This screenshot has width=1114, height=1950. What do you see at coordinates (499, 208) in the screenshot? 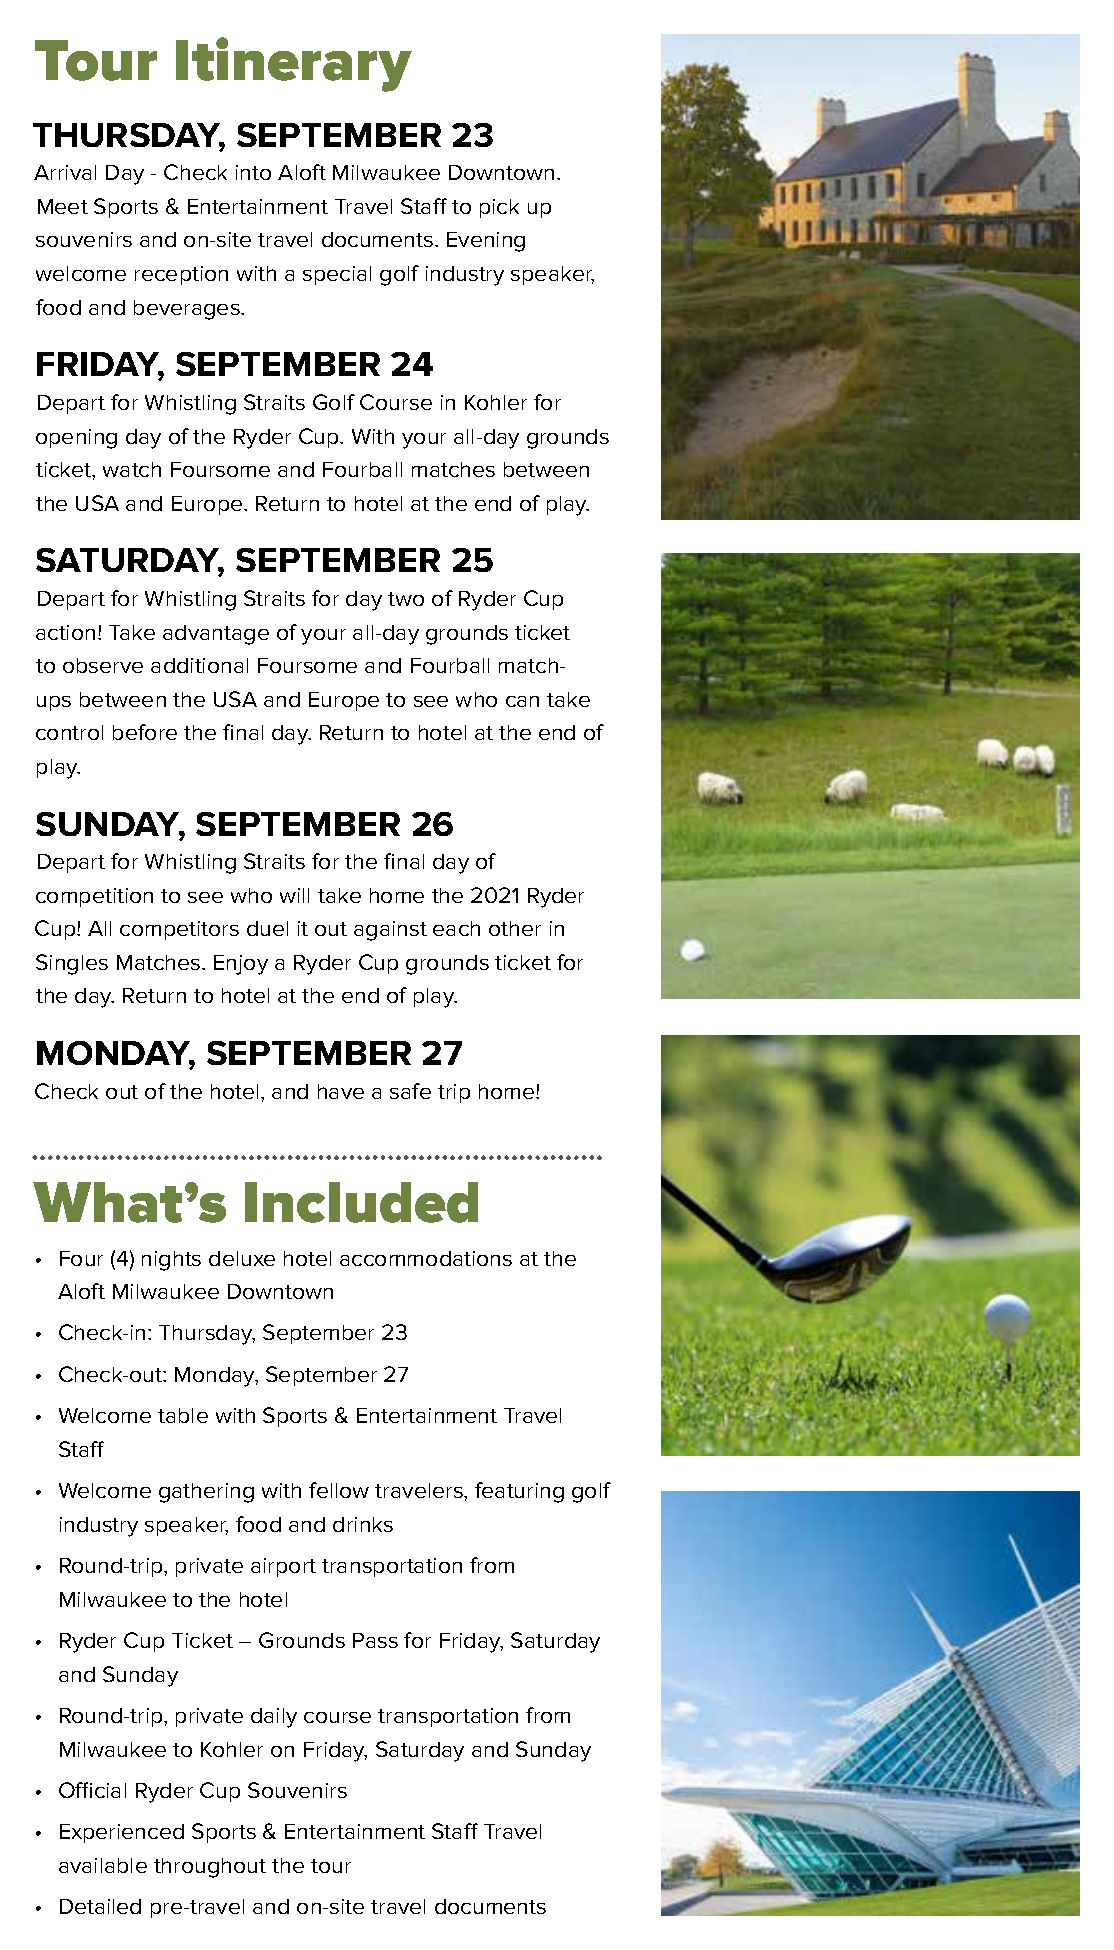
I see `pick` at bounding box center [499, 208].
